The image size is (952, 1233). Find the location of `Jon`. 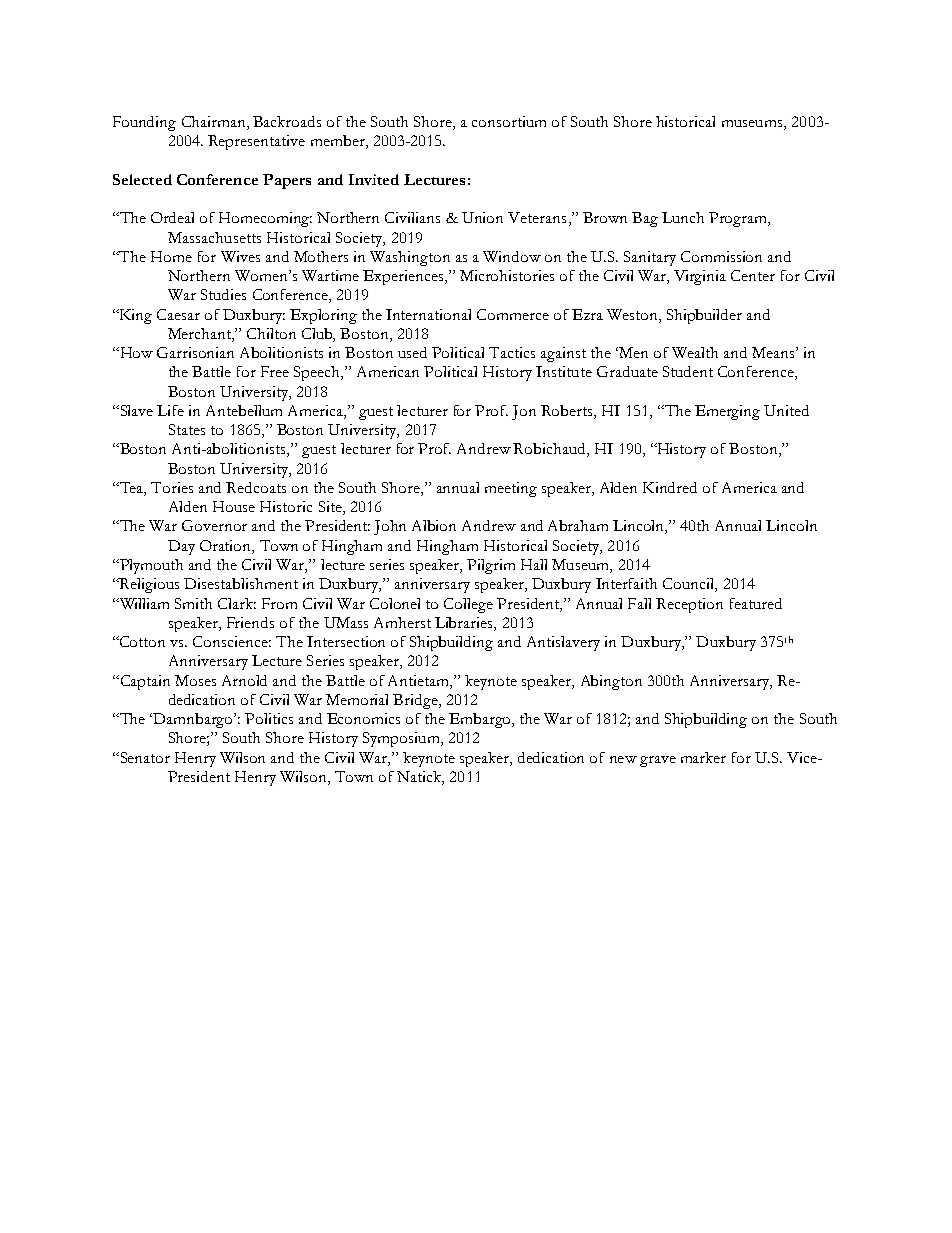

Jon is located at coordinates (524, 412).
